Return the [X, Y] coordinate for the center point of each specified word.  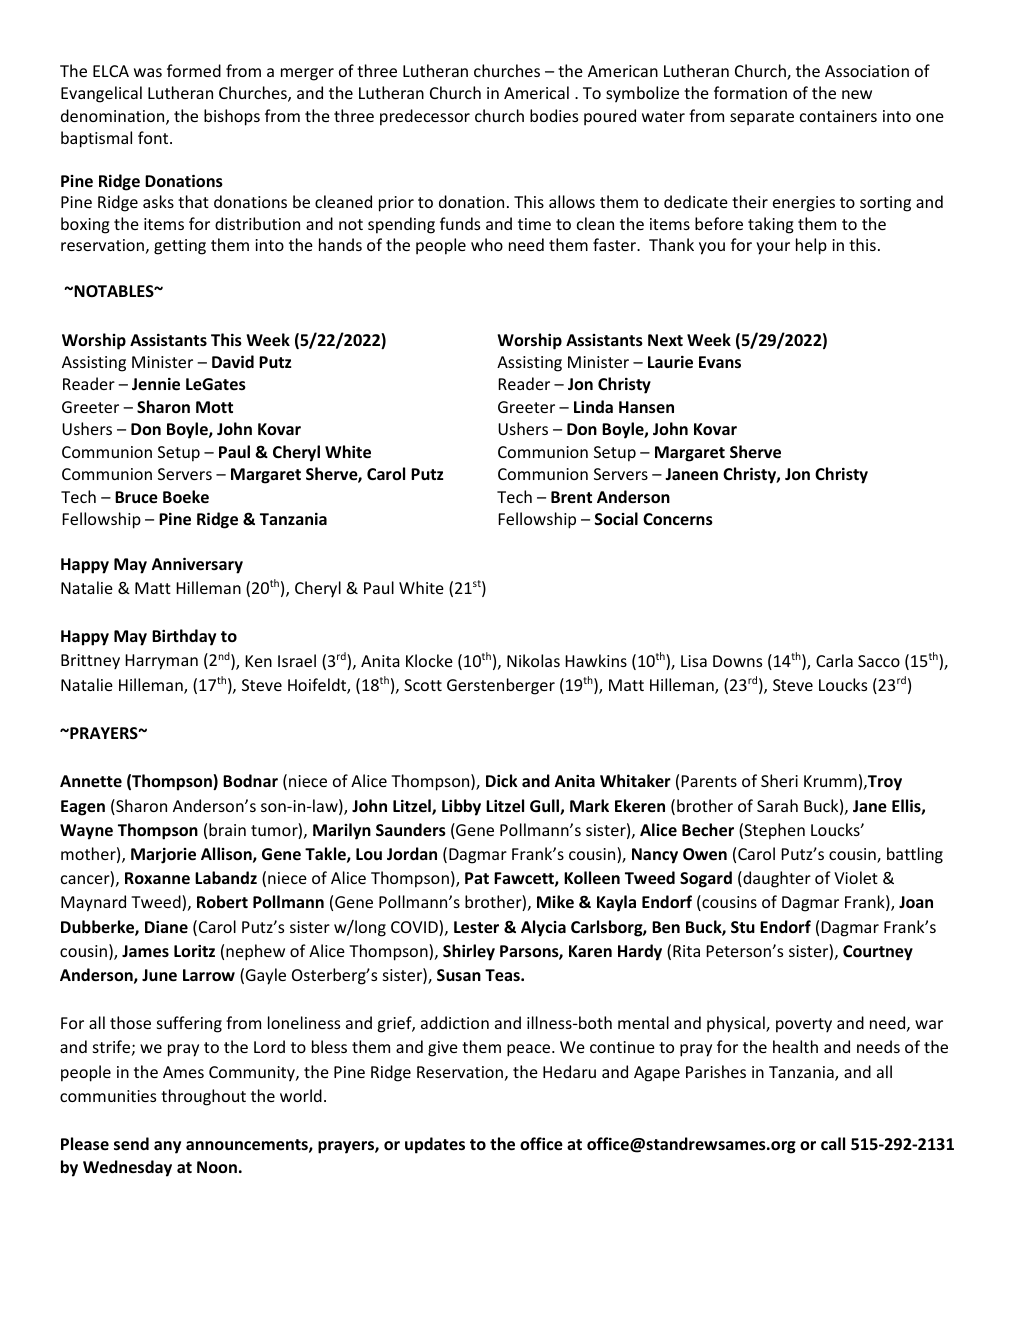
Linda [593, 406]
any [167, 1147]
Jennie [156, 384]
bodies [554, 115]
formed [194, 70]
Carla [834, 660]
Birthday [184, 637]
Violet [856, 877]
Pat [477, 878]
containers [838, 116]
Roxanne [157, 878]
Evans [720, 362]
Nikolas [533, 660]
